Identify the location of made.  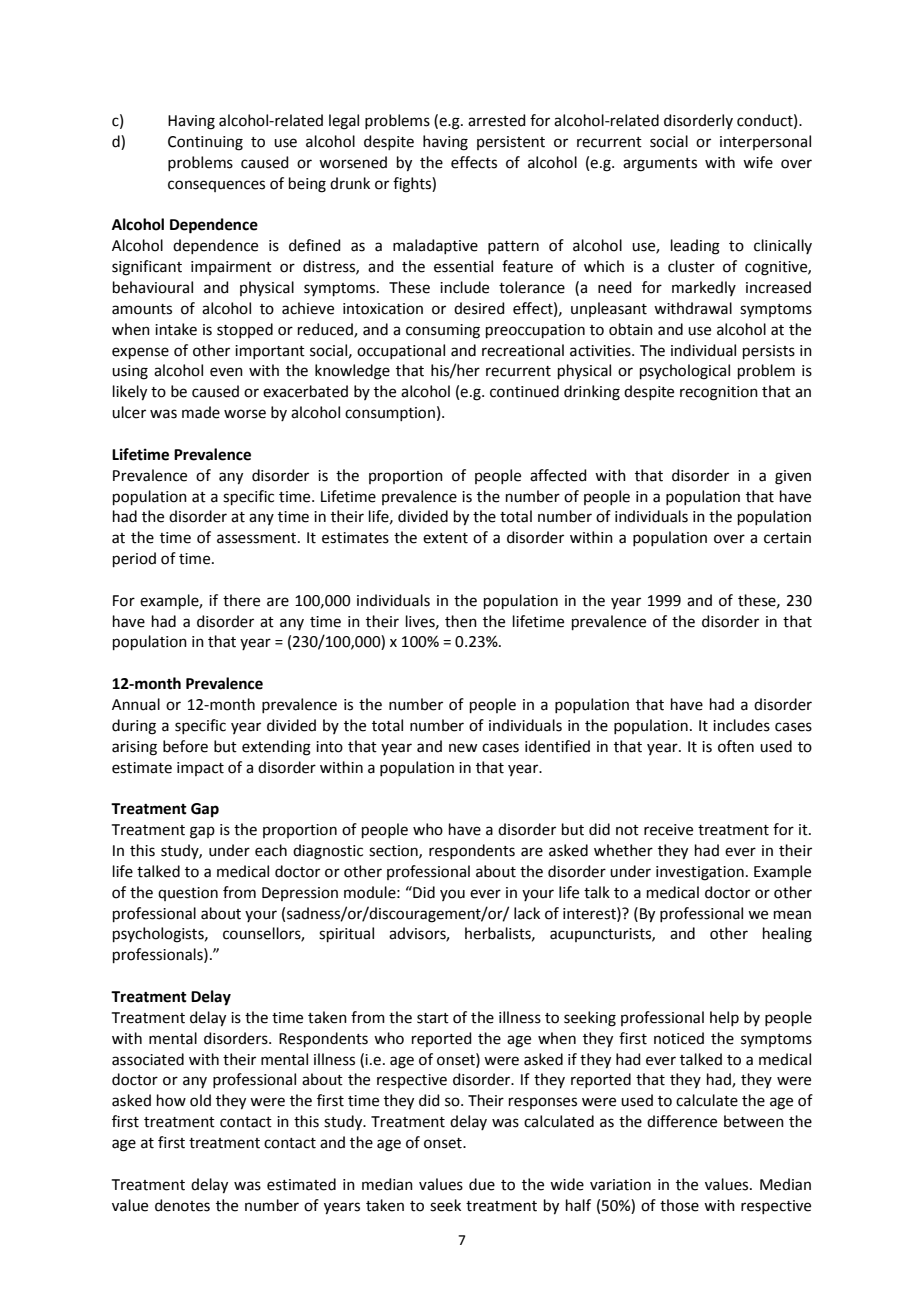
(201, 412).
